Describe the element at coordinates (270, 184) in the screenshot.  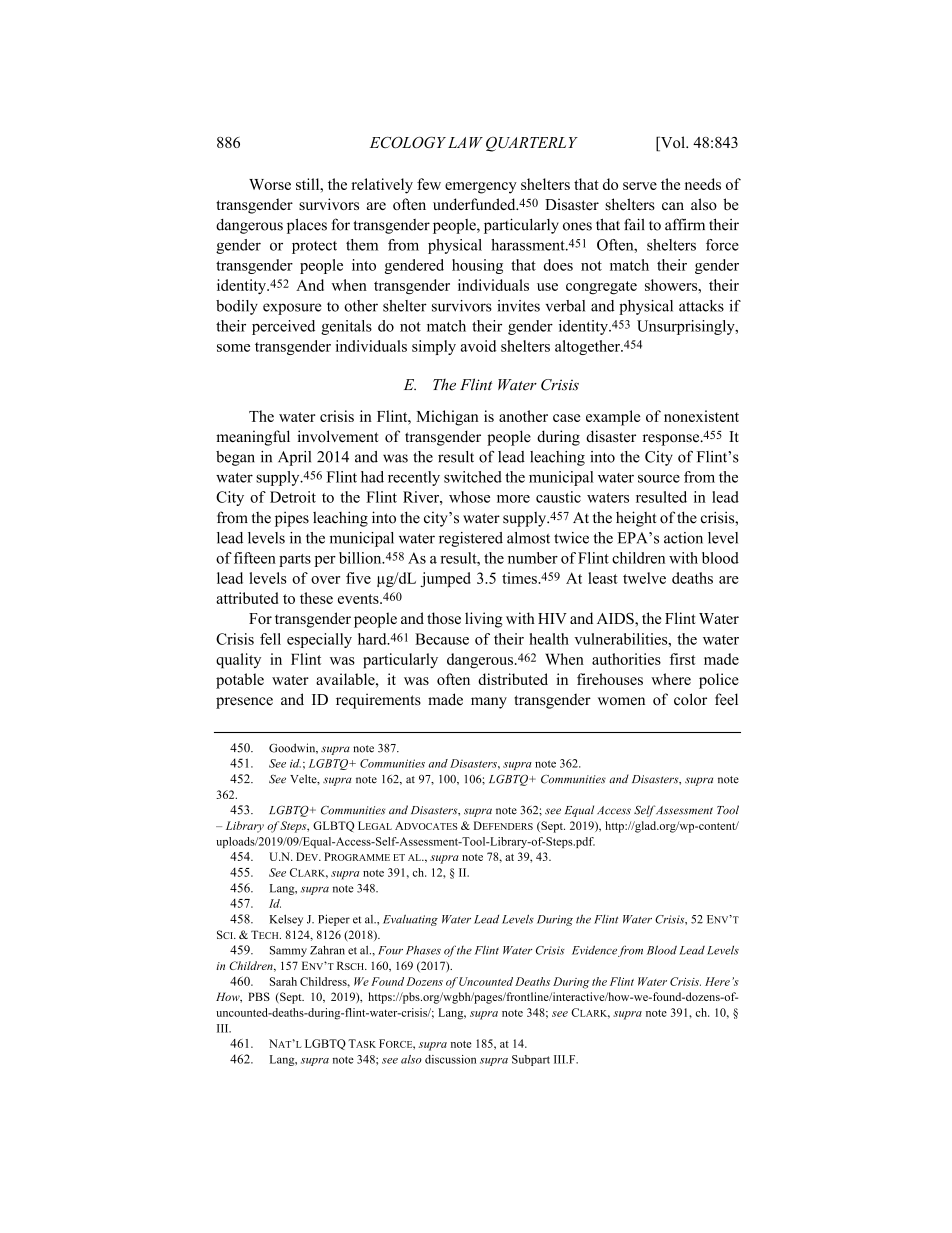
I see `Worse` at that location.
